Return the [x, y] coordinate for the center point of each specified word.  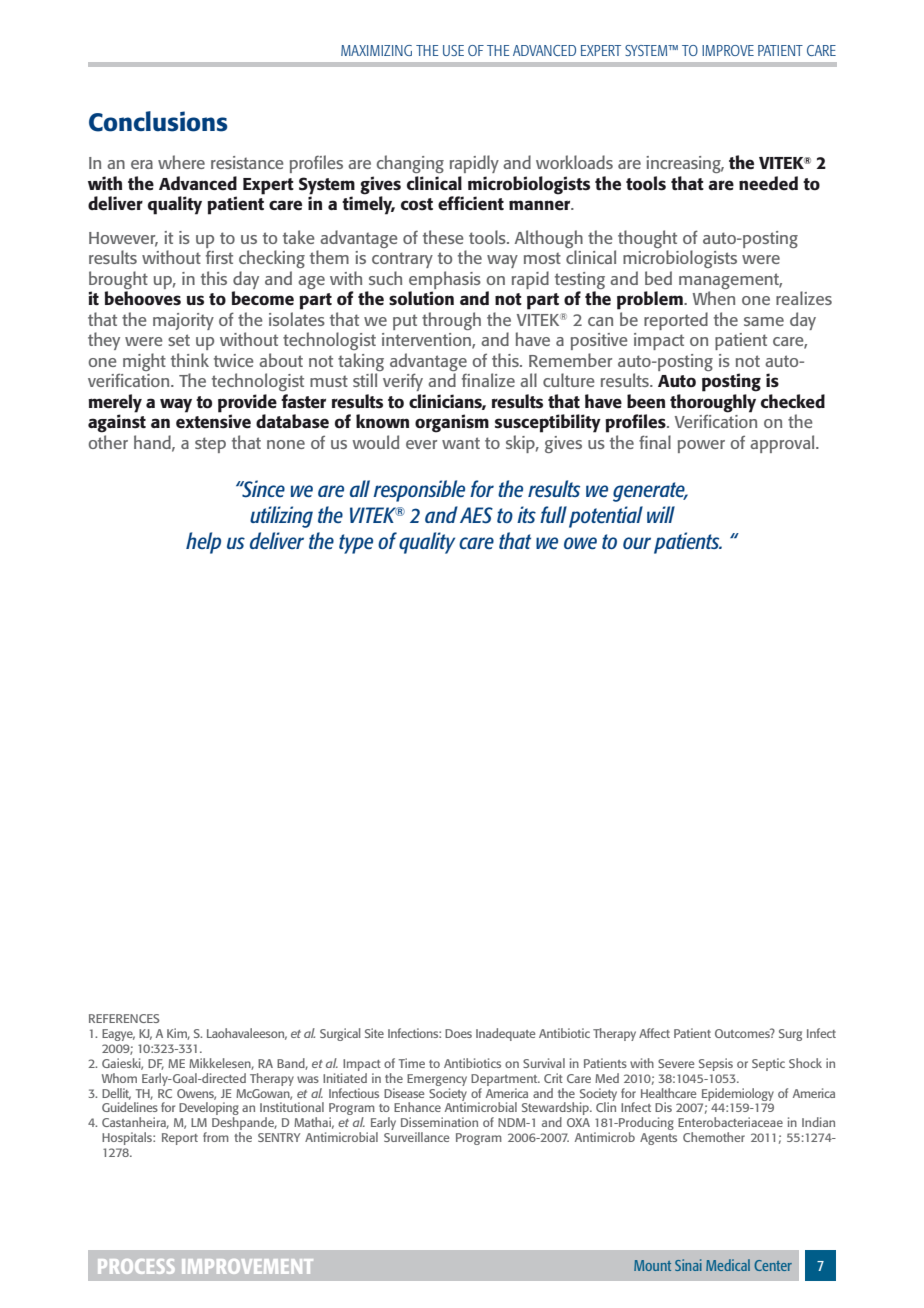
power [701, 446]
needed [768, 183]
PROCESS [136, 1266]
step [210, 445]
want [461, 443]
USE [453, 50]
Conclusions [158, 121]
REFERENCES [124, 1018]
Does [458, 1033]
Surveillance [416, 1137]
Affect [654, 1033]
